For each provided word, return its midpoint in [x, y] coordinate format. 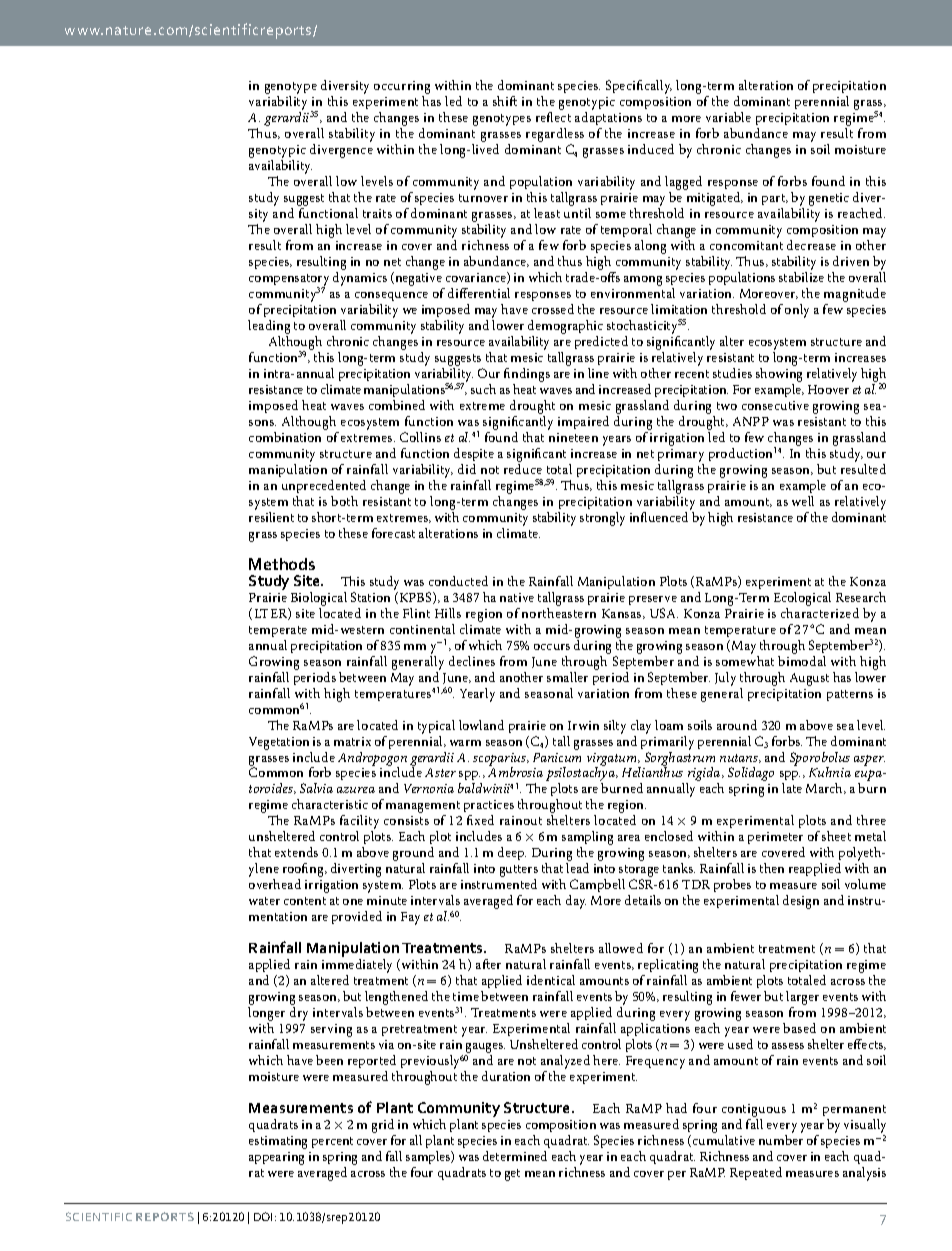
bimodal [802, 659]
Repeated [756, 1173]
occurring [402, 87]
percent [332, 1142]
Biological [319, 599]
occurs [552, 647]
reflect [553, 117]
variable [728, 117]
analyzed [565, 1063]
